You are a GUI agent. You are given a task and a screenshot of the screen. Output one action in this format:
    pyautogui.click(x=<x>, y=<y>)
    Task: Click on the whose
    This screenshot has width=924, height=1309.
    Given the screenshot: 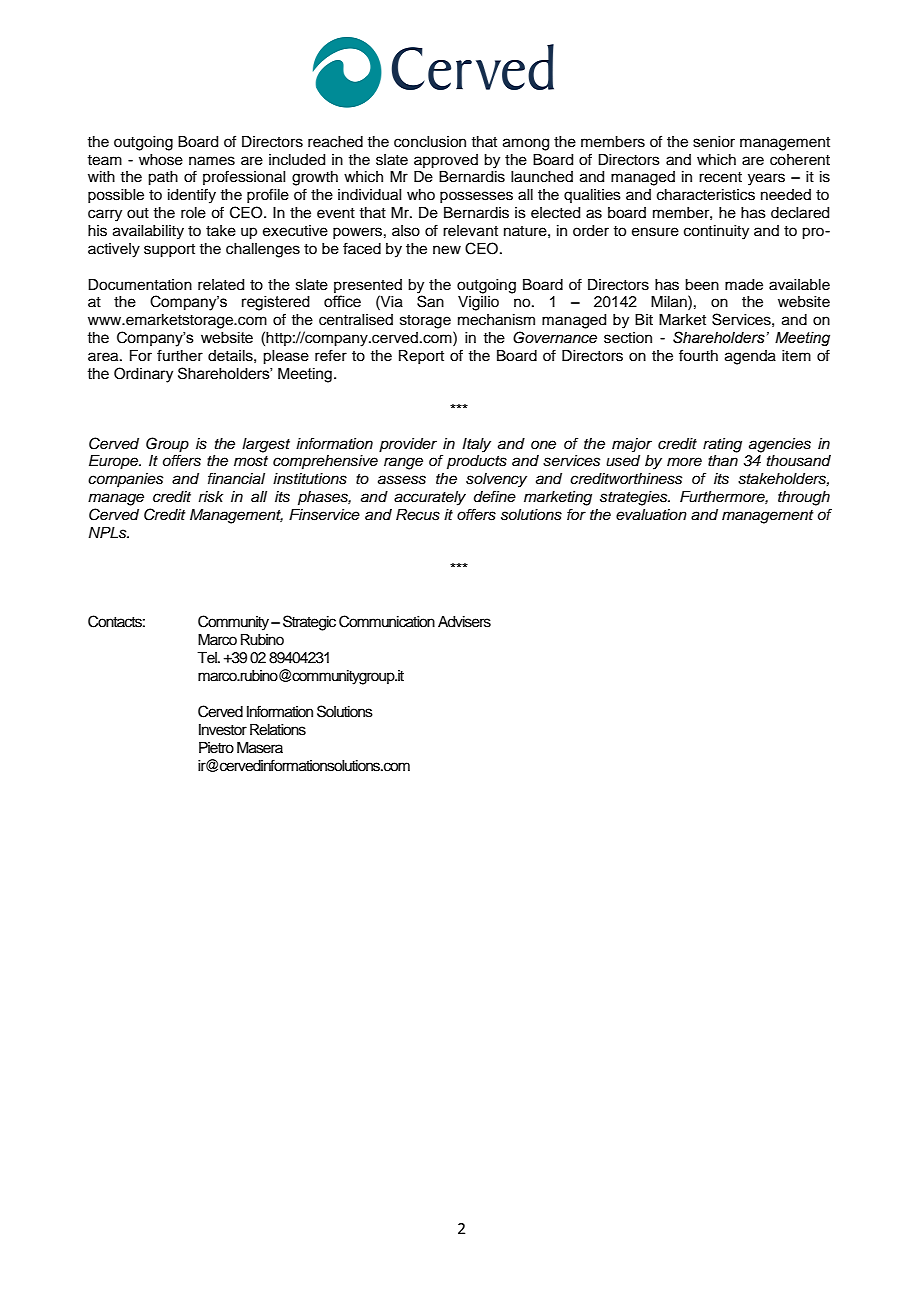 What is the action you would take?
    pyautogui.click(x=161, y=160)
